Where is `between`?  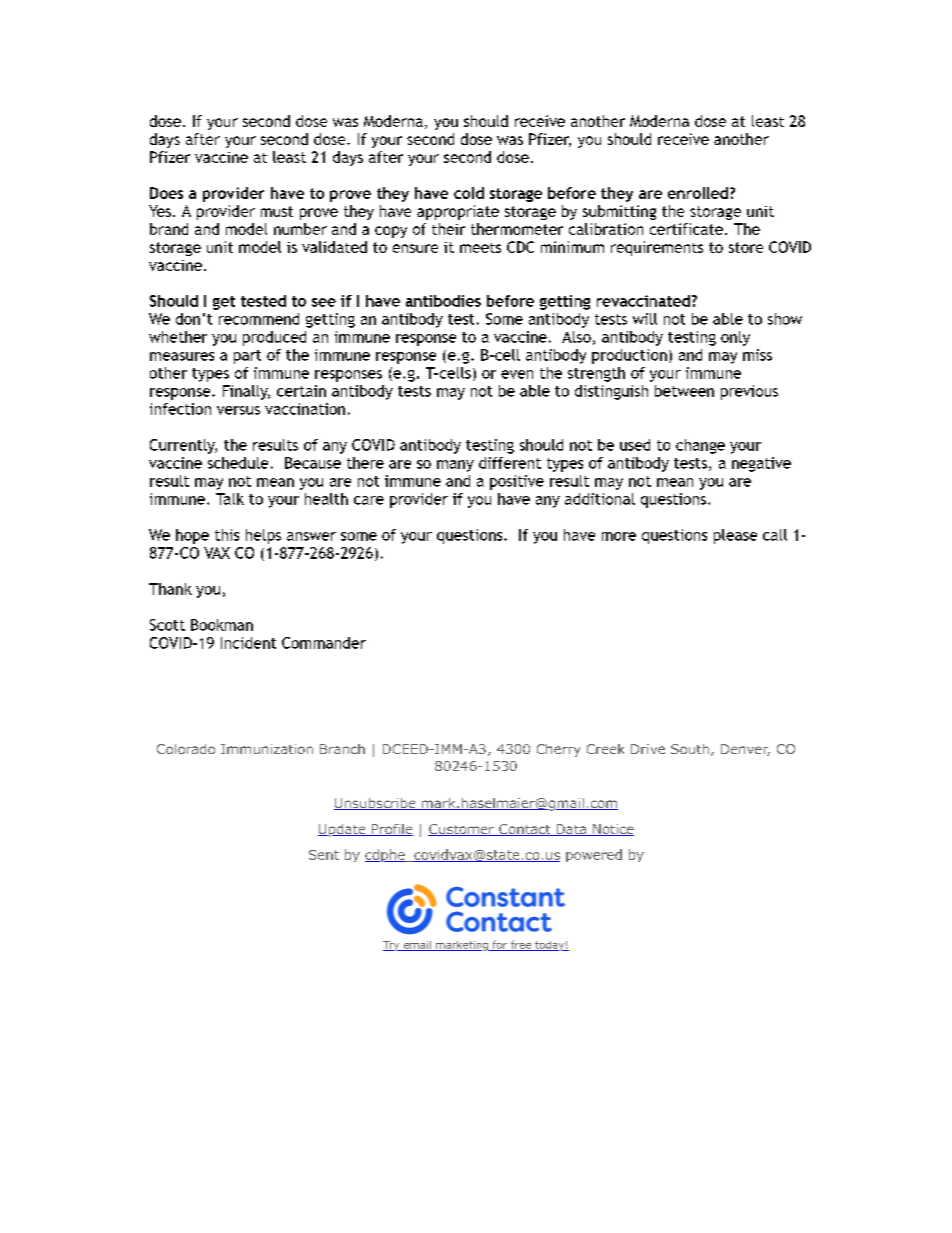 between is located at coordinates (684, 391).
